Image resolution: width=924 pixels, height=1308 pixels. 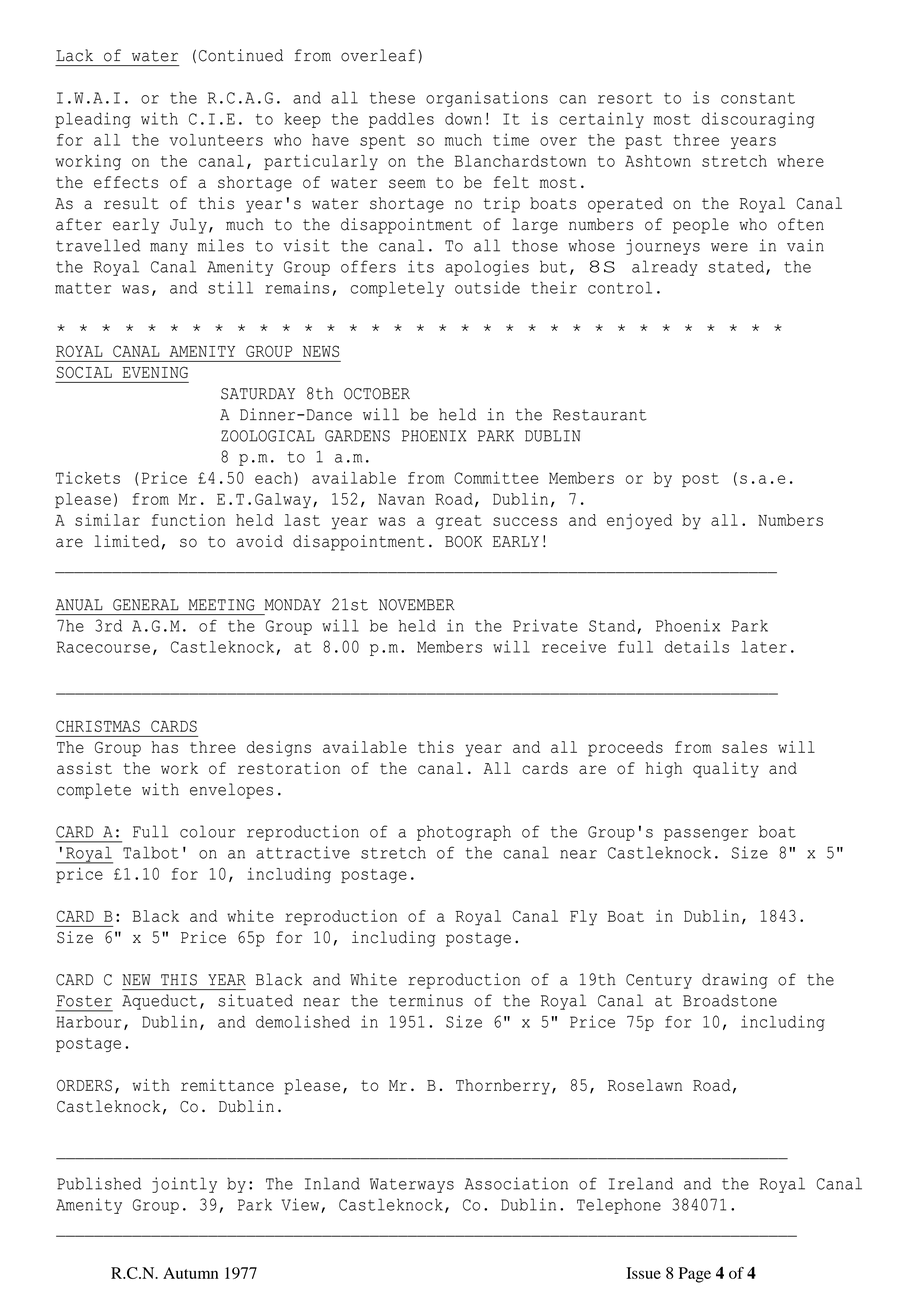 I want to click on EVENING, so click(x=155, y=372).
